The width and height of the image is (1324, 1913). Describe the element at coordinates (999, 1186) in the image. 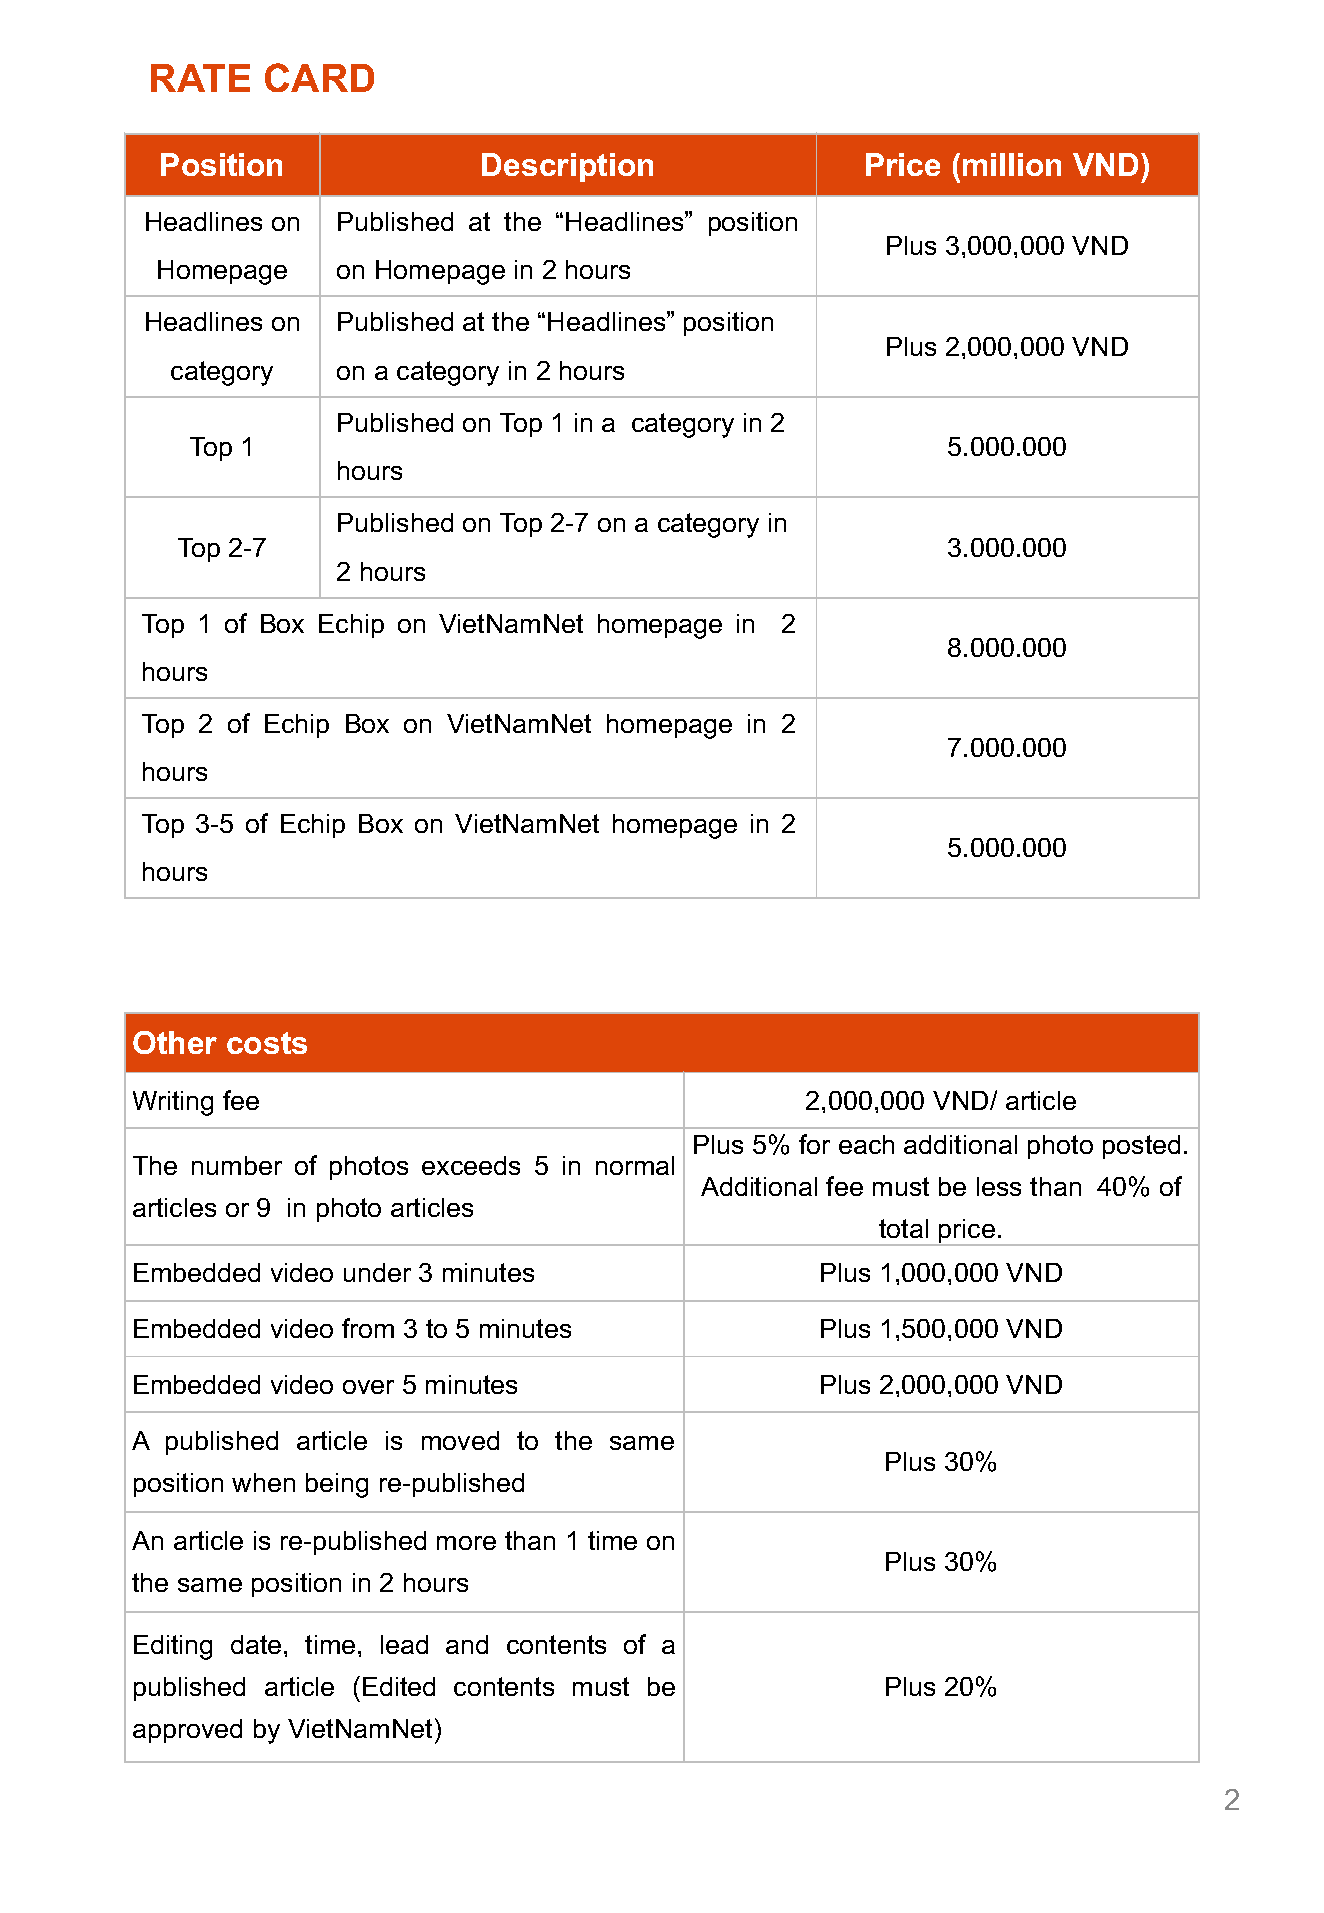

I see `less` at that location.
